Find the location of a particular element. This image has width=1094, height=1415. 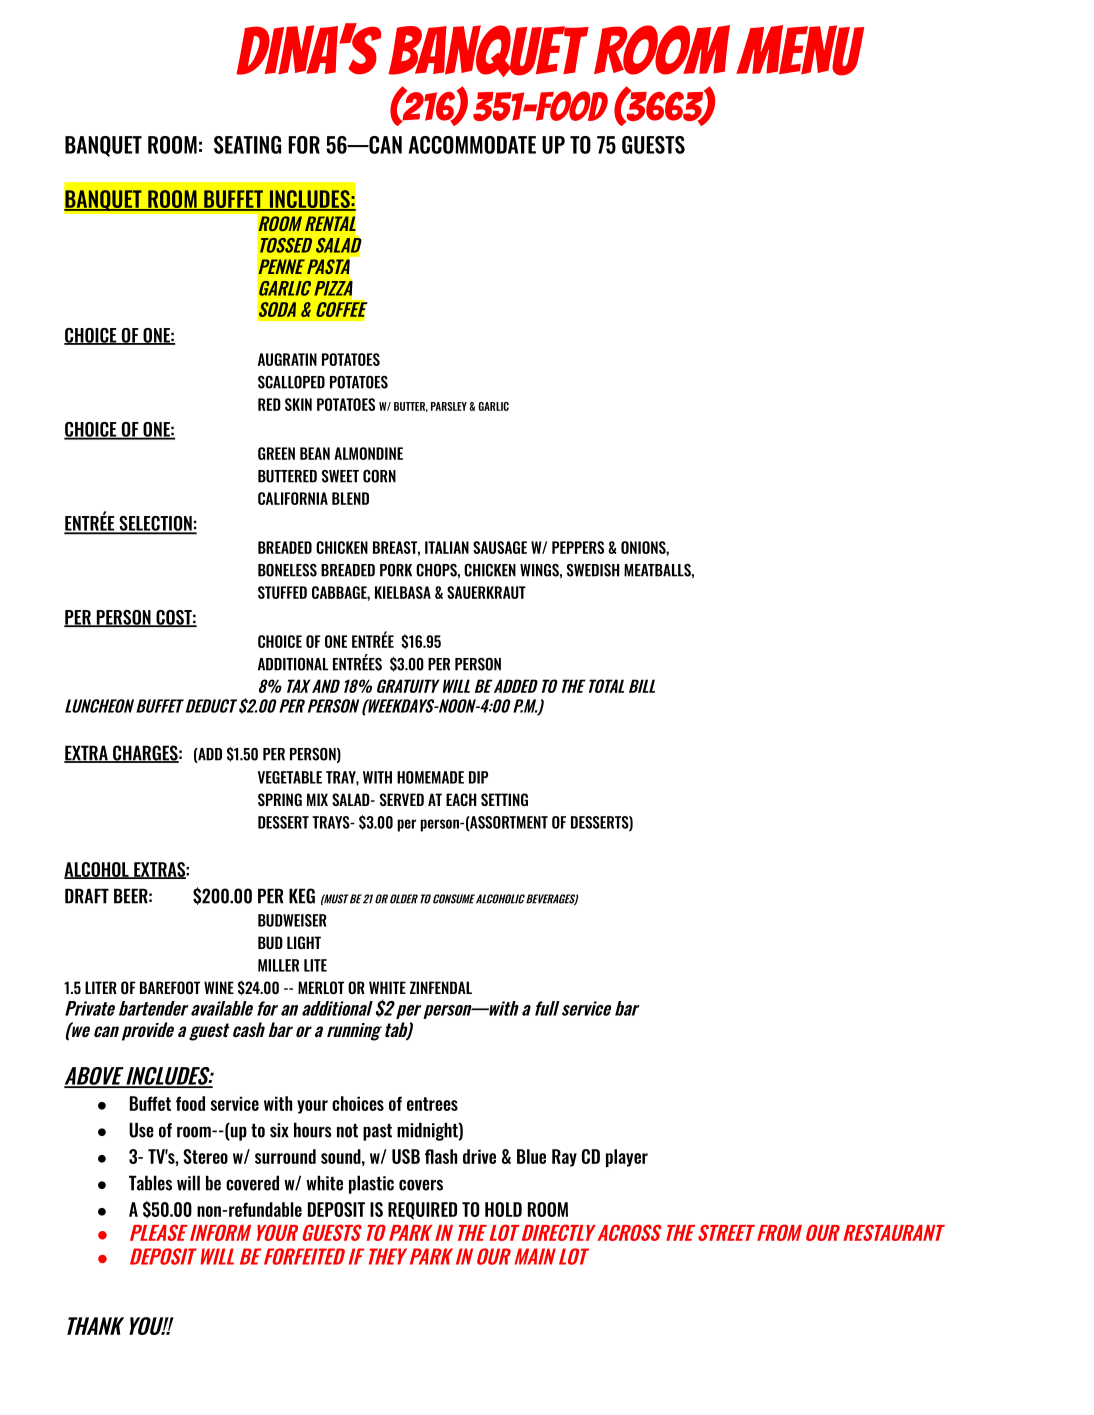

SCALLOPED is located at coordinates (291, 382).
